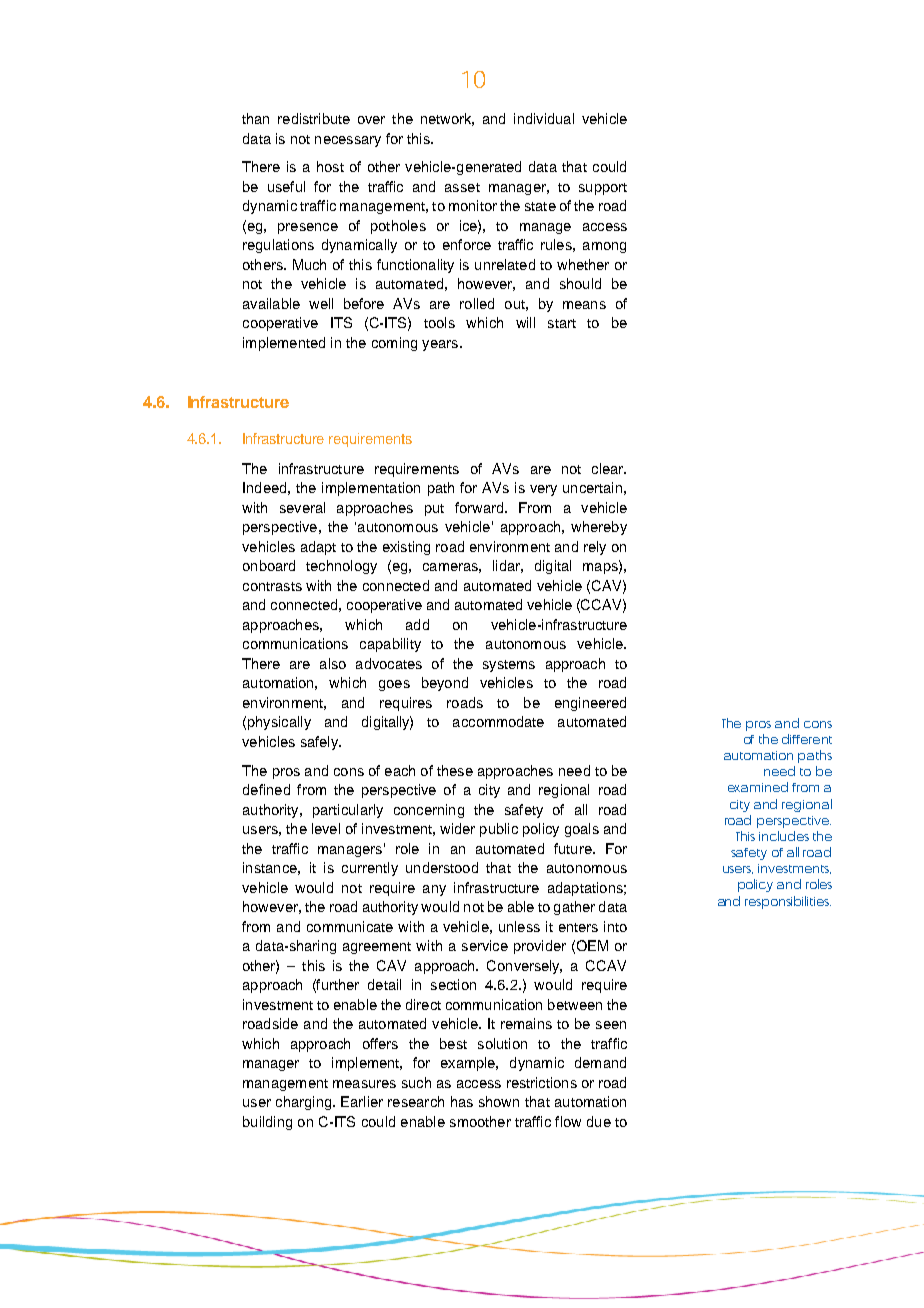 The image size is (924, 1308). Describe the element at coordinates (320, 743) in the screenshot. I see `safely` at that location.
